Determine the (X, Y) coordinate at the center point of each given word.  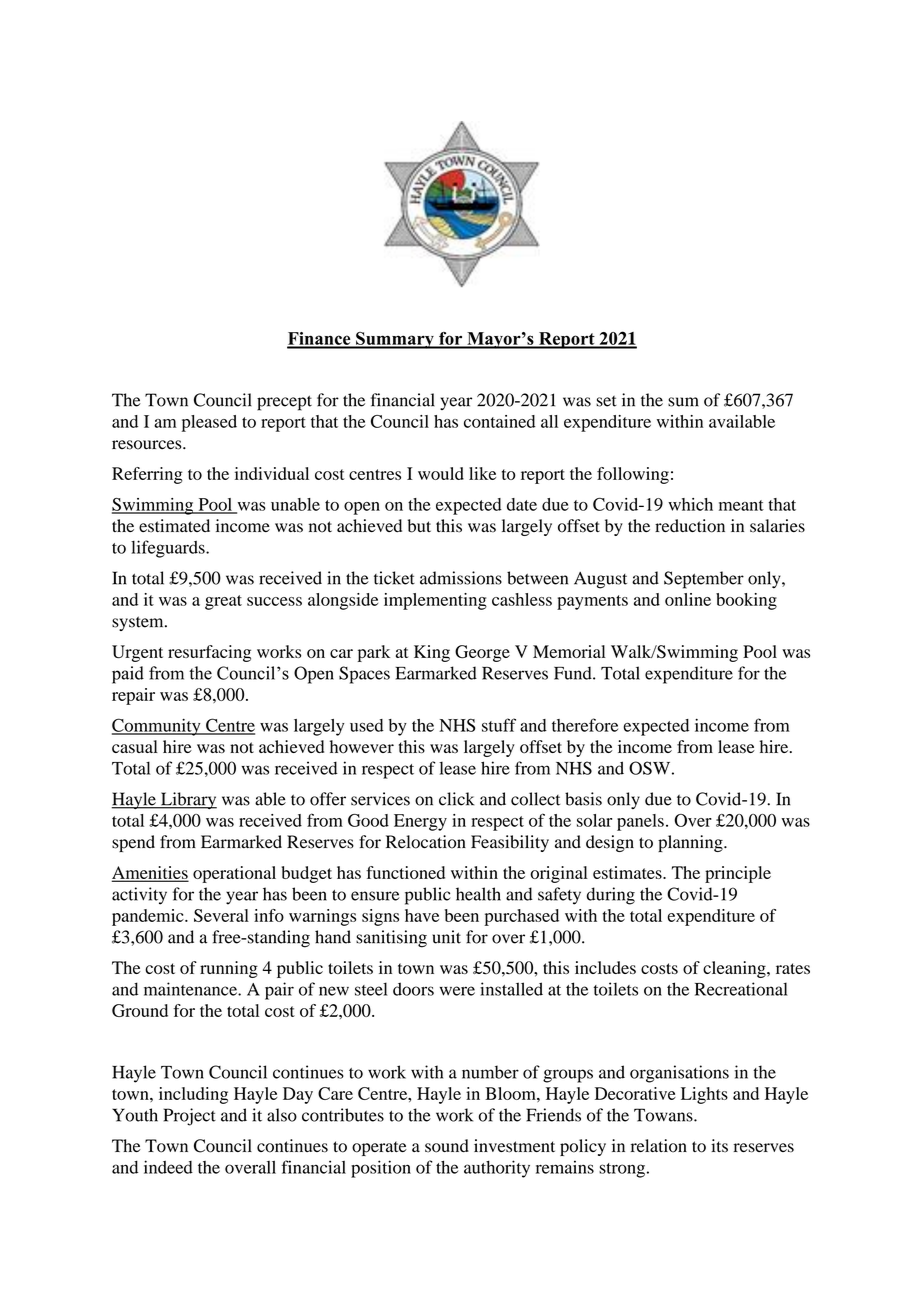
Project (190, 1117)
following (633, 475)
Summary (395, 340)
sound (447, 1146)
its (719, 1146)
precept (284, 403)
